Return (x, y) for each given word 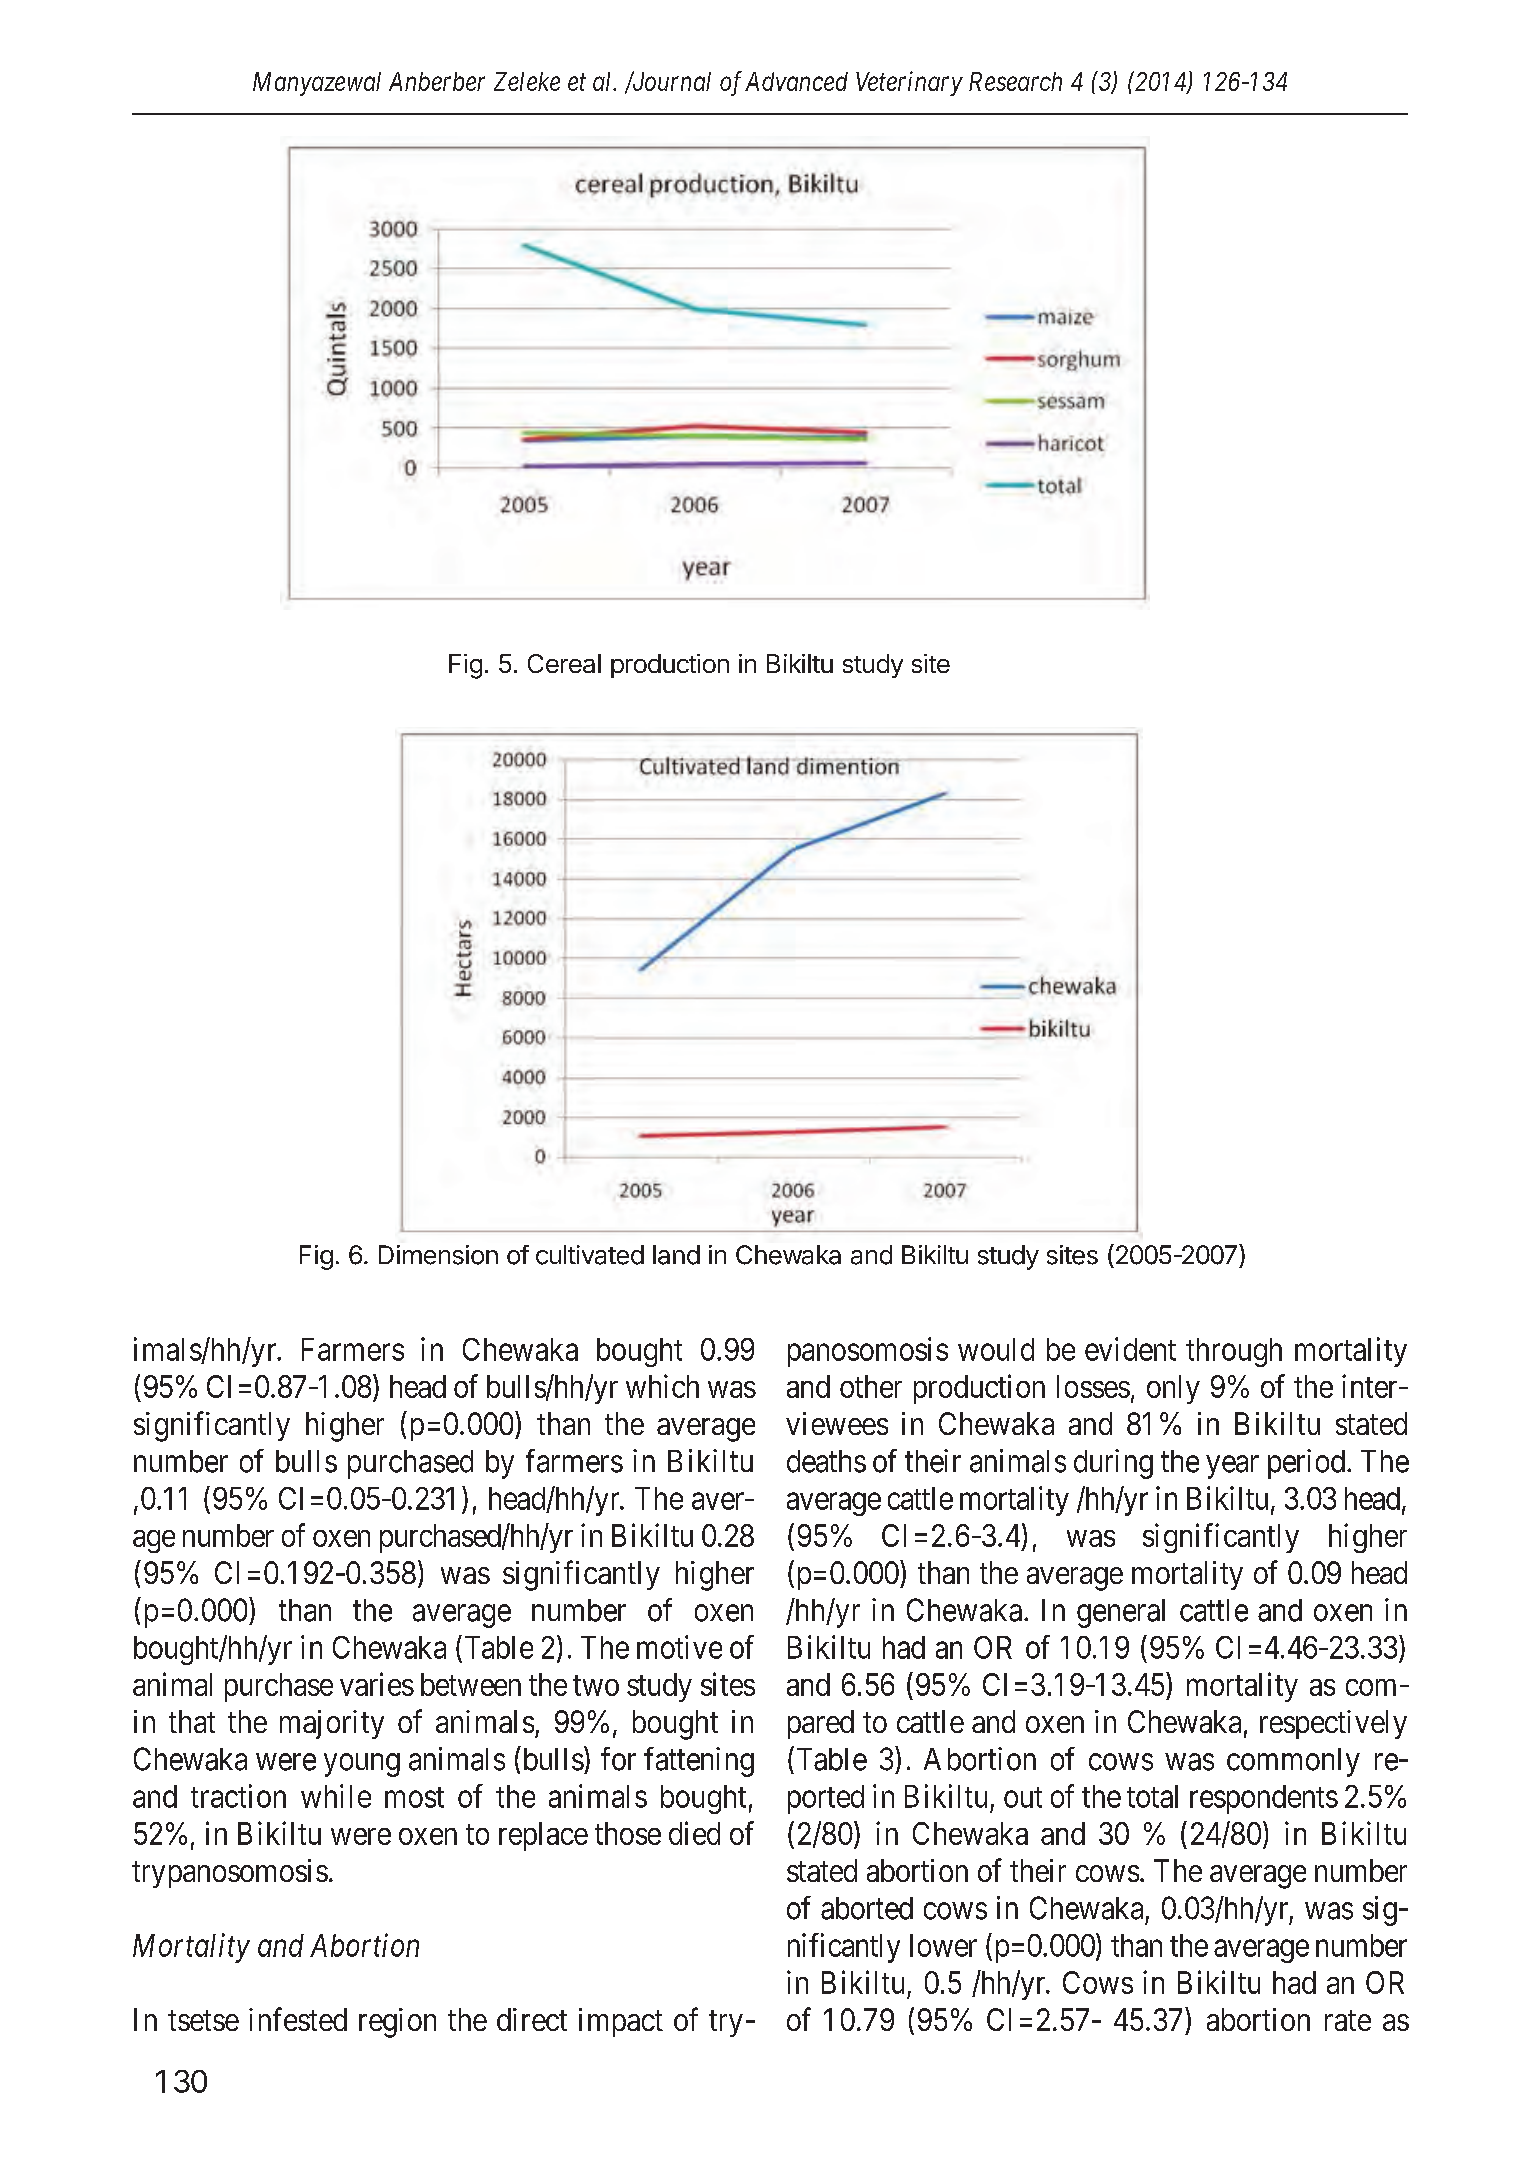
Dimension (438, 1255)
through (1234, 1352)
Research (1015, 81)
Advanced (796, 81)
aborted (867, 1908)
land (676, 1255)
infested (298, 2019)
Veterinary (909, 83)
